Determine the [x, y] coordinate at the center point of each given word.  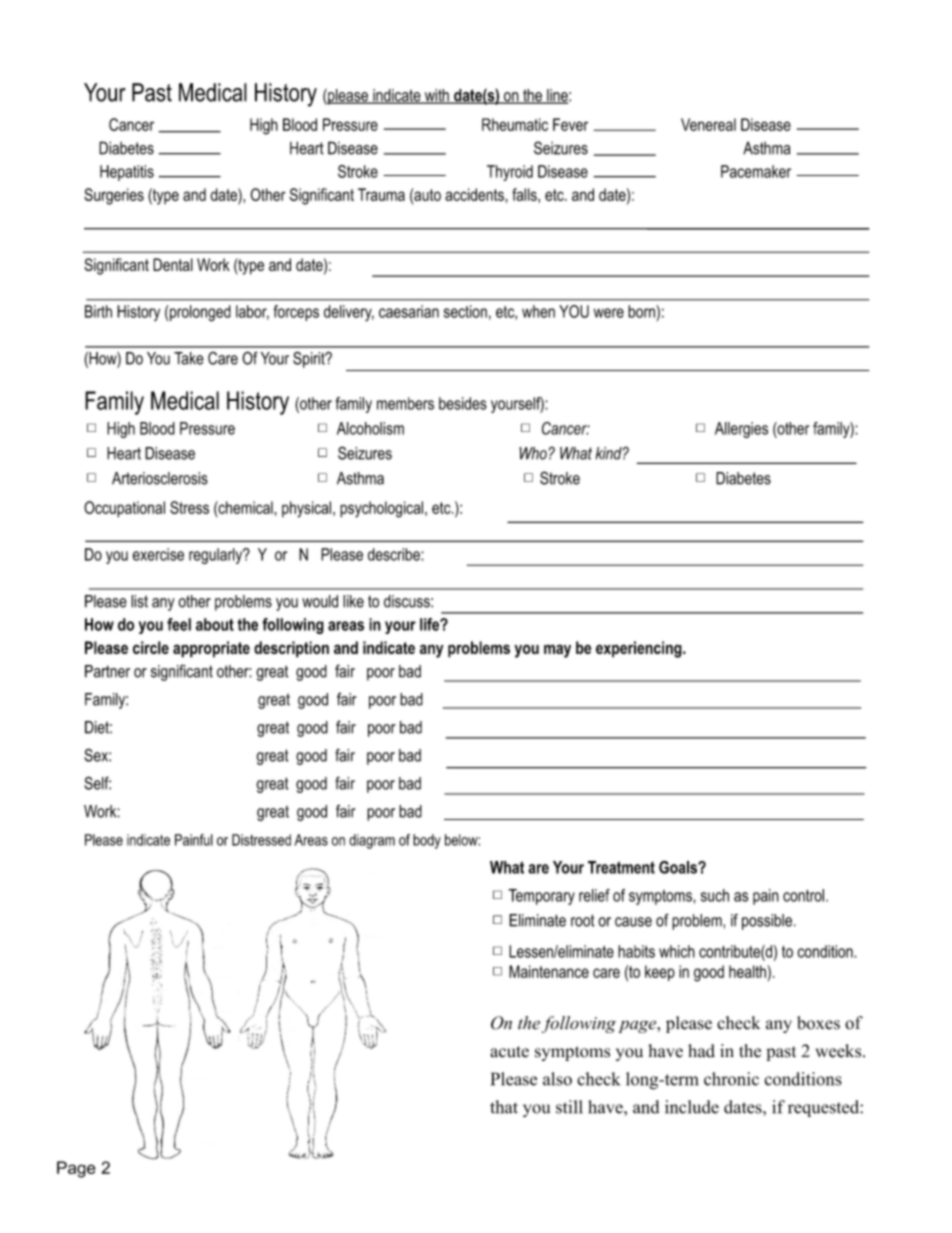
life [430, 624]
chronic [731, 1079]
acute [509, 1052]
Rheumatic [515, 124]
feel [179, 624]
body [427, 841]
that [504, 1107]
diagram [372, 841]
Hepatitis [127, 173]
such [715, 895]
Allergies [741, 430]
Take [189, 358]
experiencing [640, 649]
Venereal [708, 124]
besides [463, 403]
